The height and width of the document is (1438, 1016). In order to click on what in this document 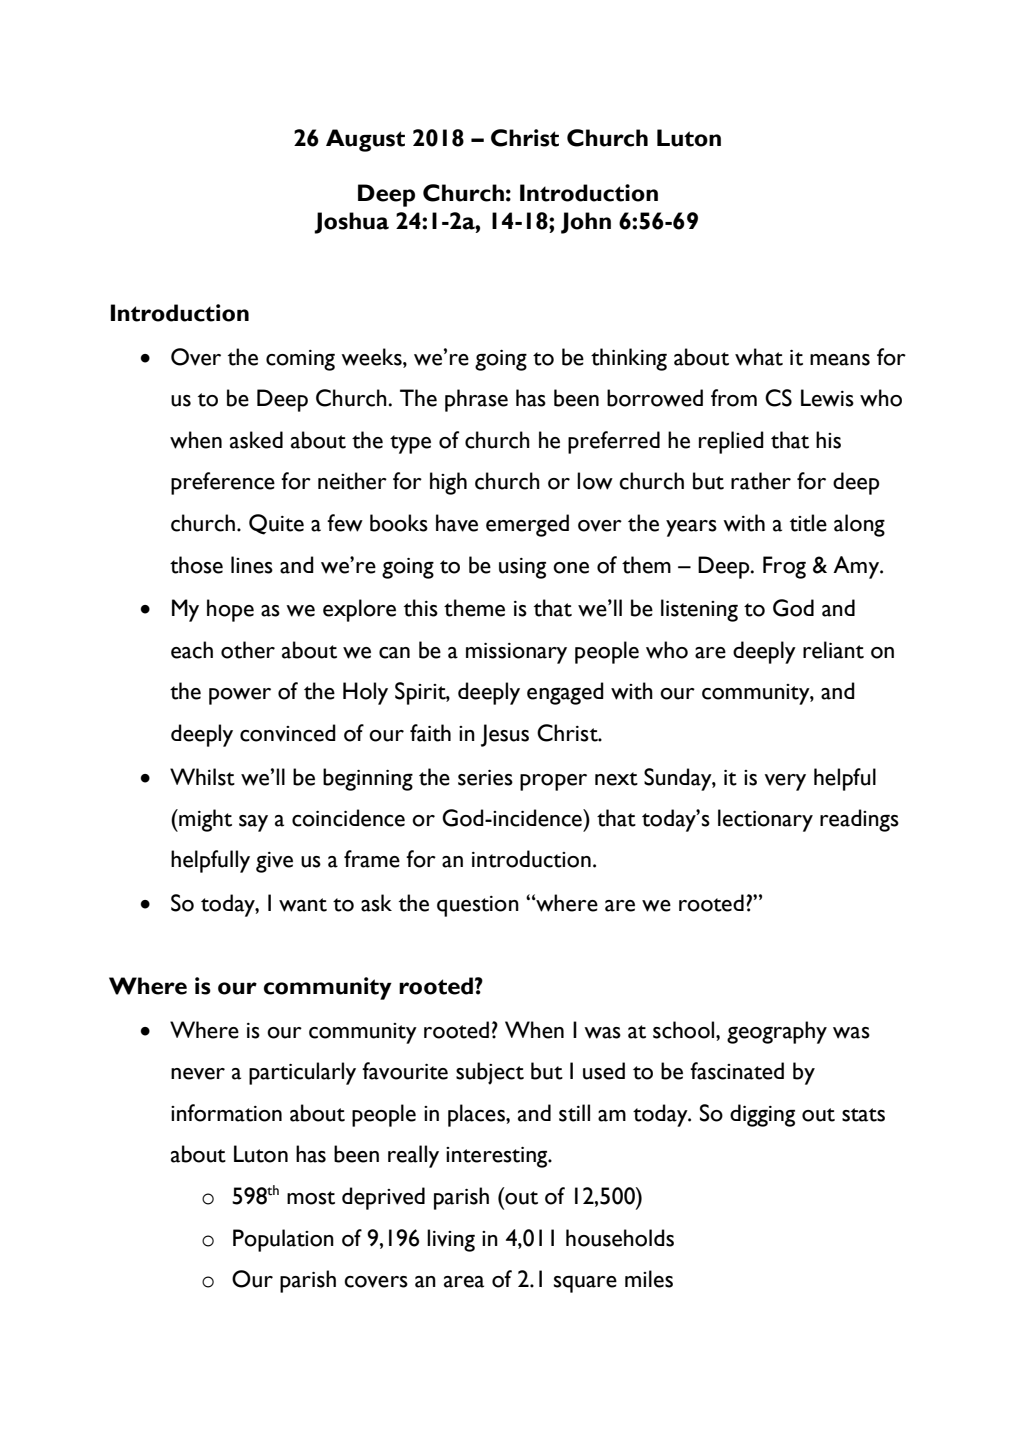, I will do `click(759, 357)`.
